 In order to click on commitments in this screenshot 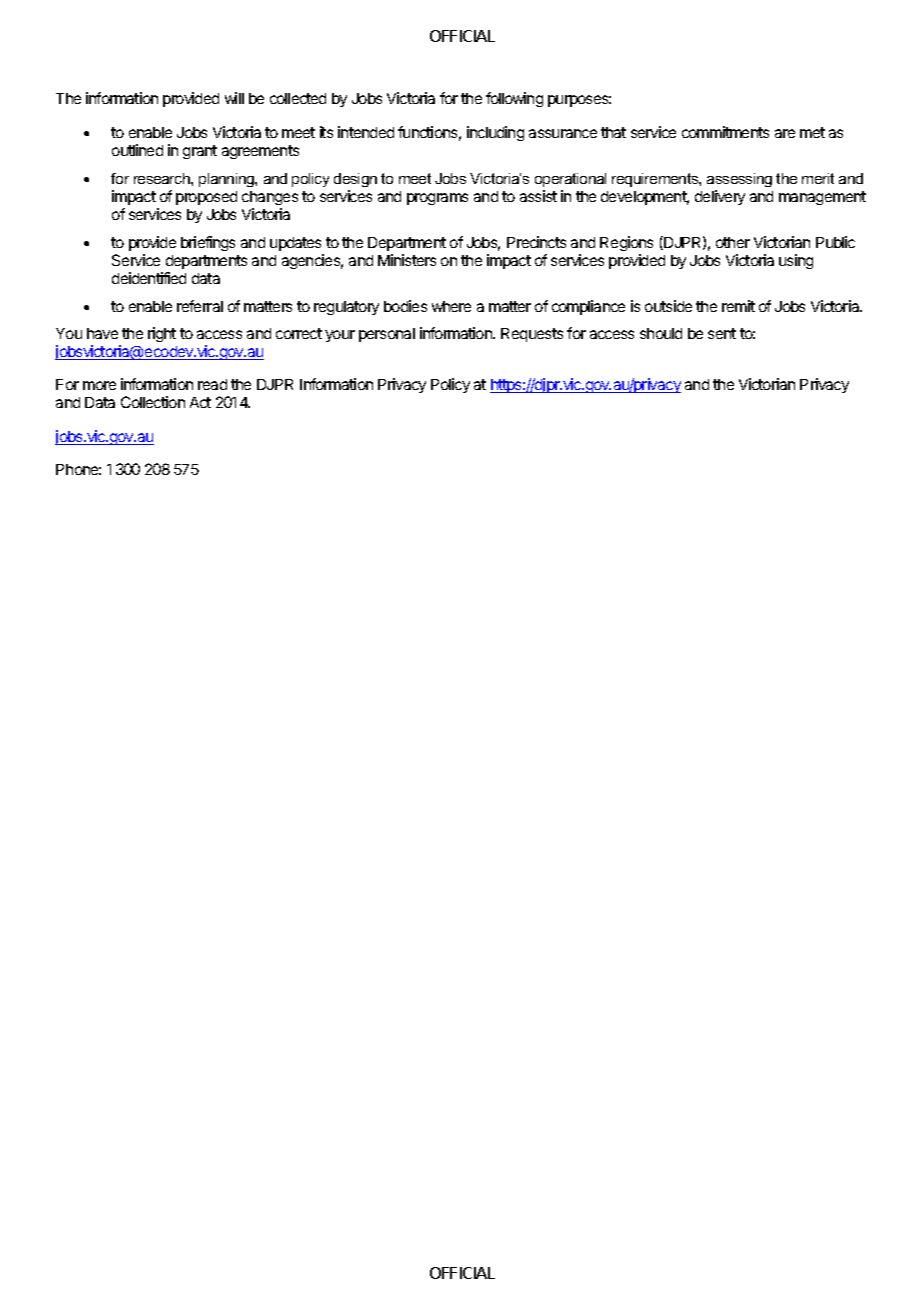, I will do `click(725, 132)`.
